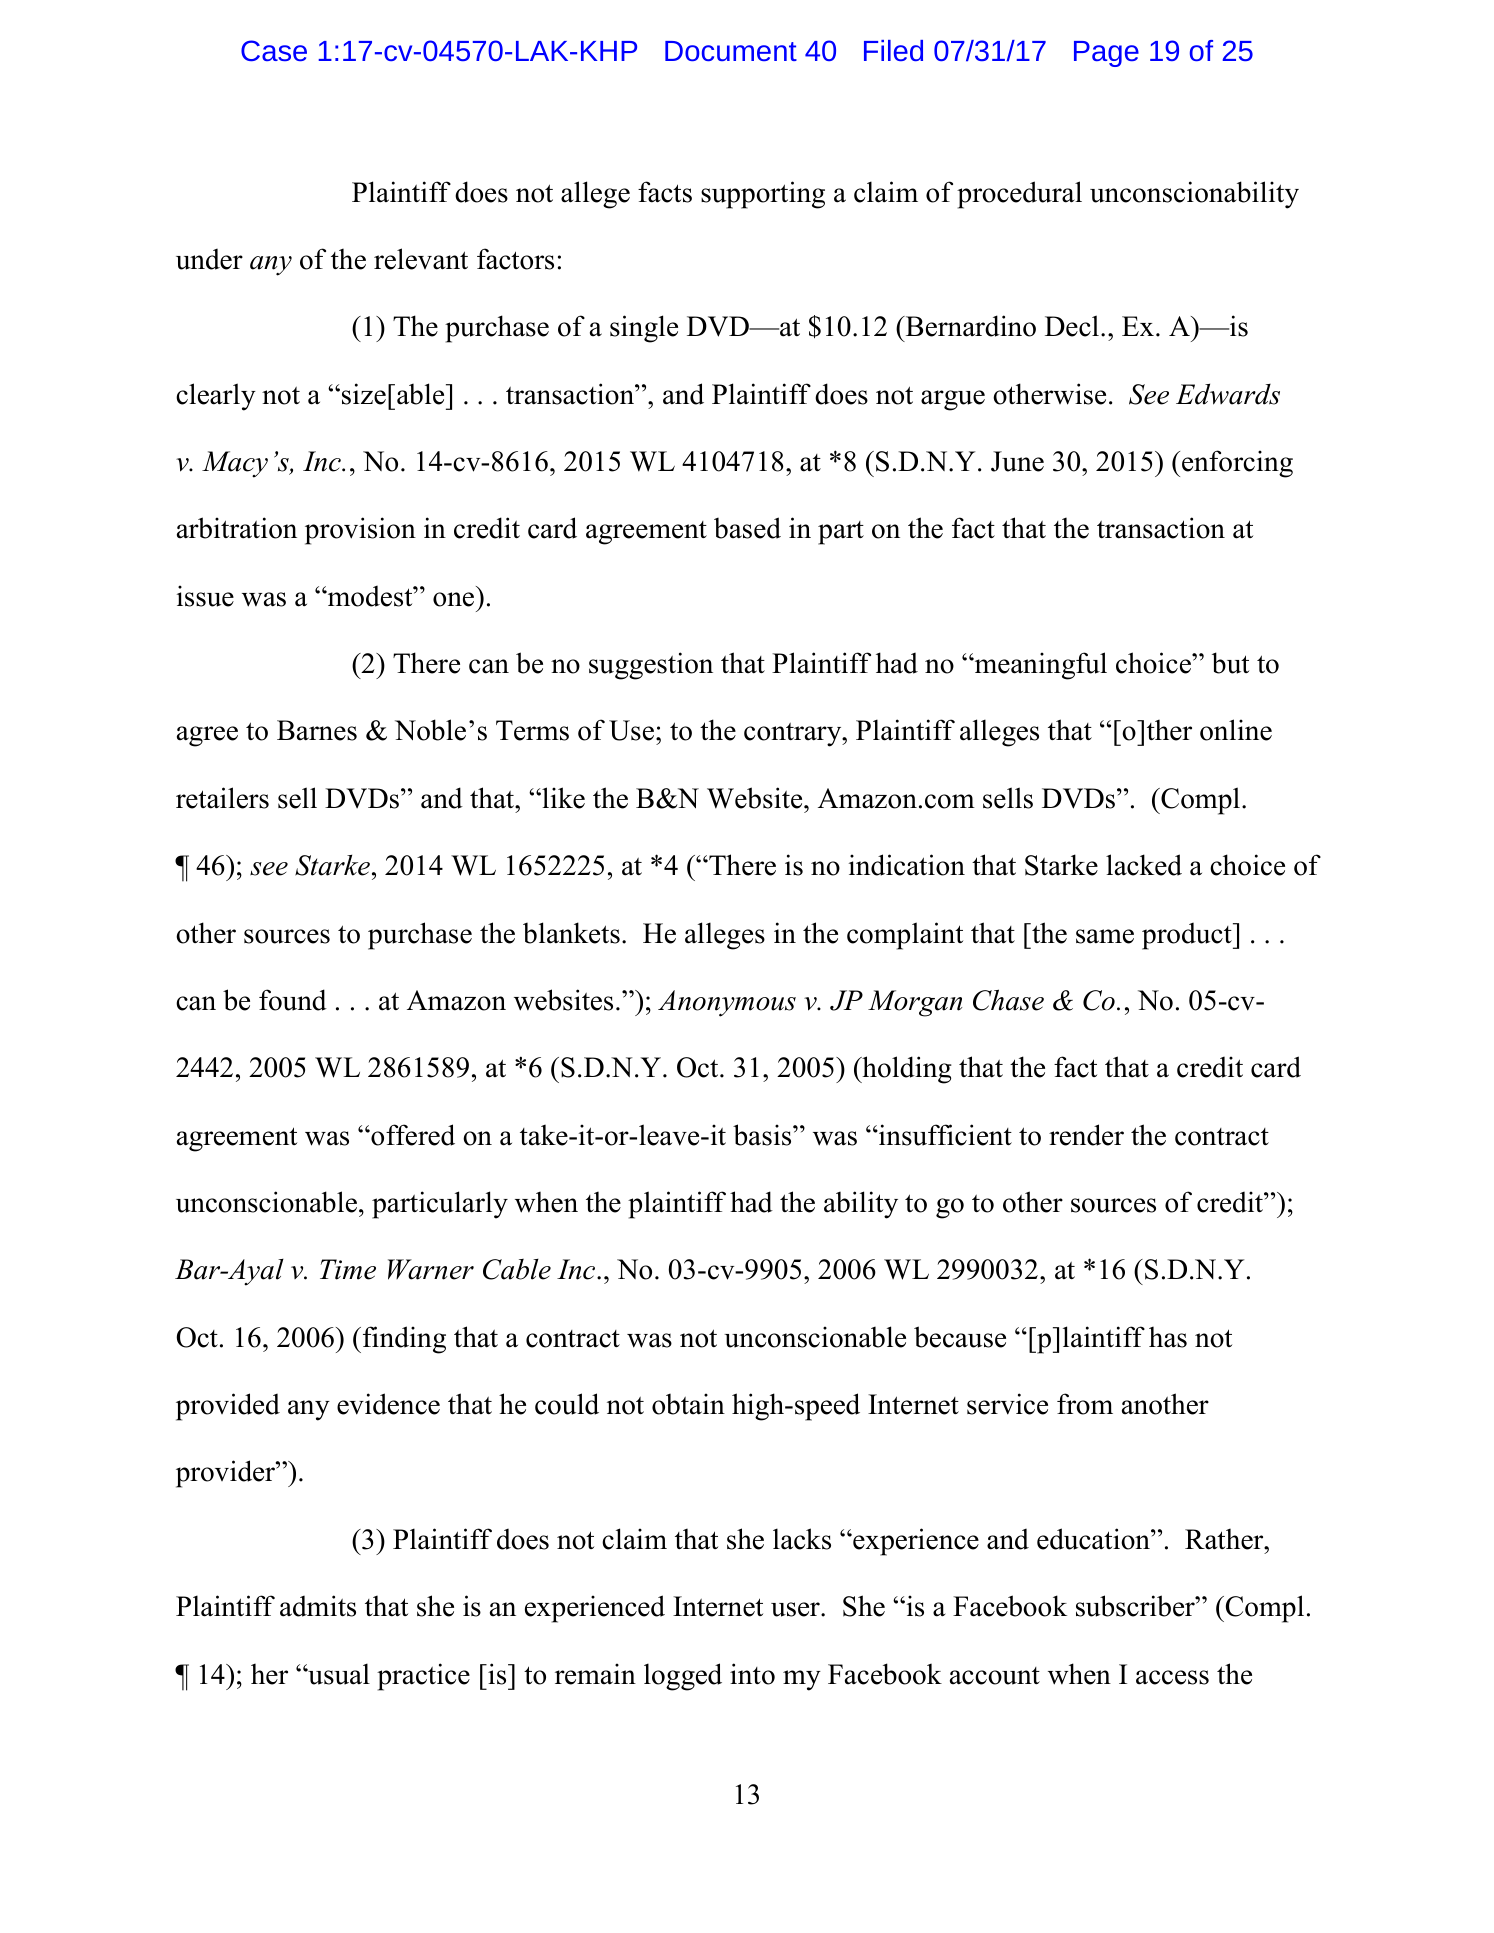 This screenshot has width=1494, height=1933. What do you see at coordinates (1017, 461) in the screenshot?
I see `June` at bounding box center [1017, 461].
